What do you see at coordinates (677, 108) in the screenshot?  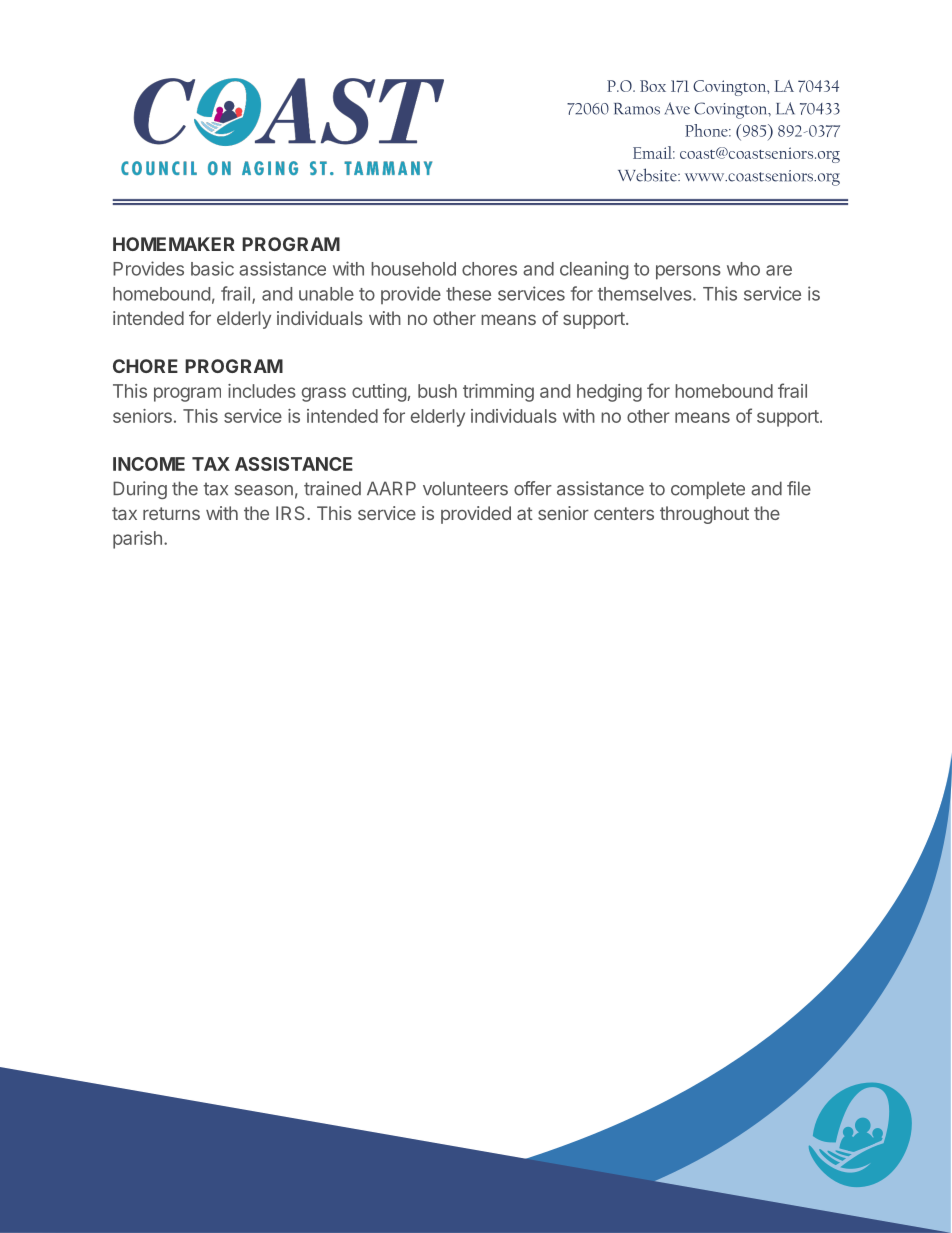 I see `Ave` at bounding box center [677, 108].
